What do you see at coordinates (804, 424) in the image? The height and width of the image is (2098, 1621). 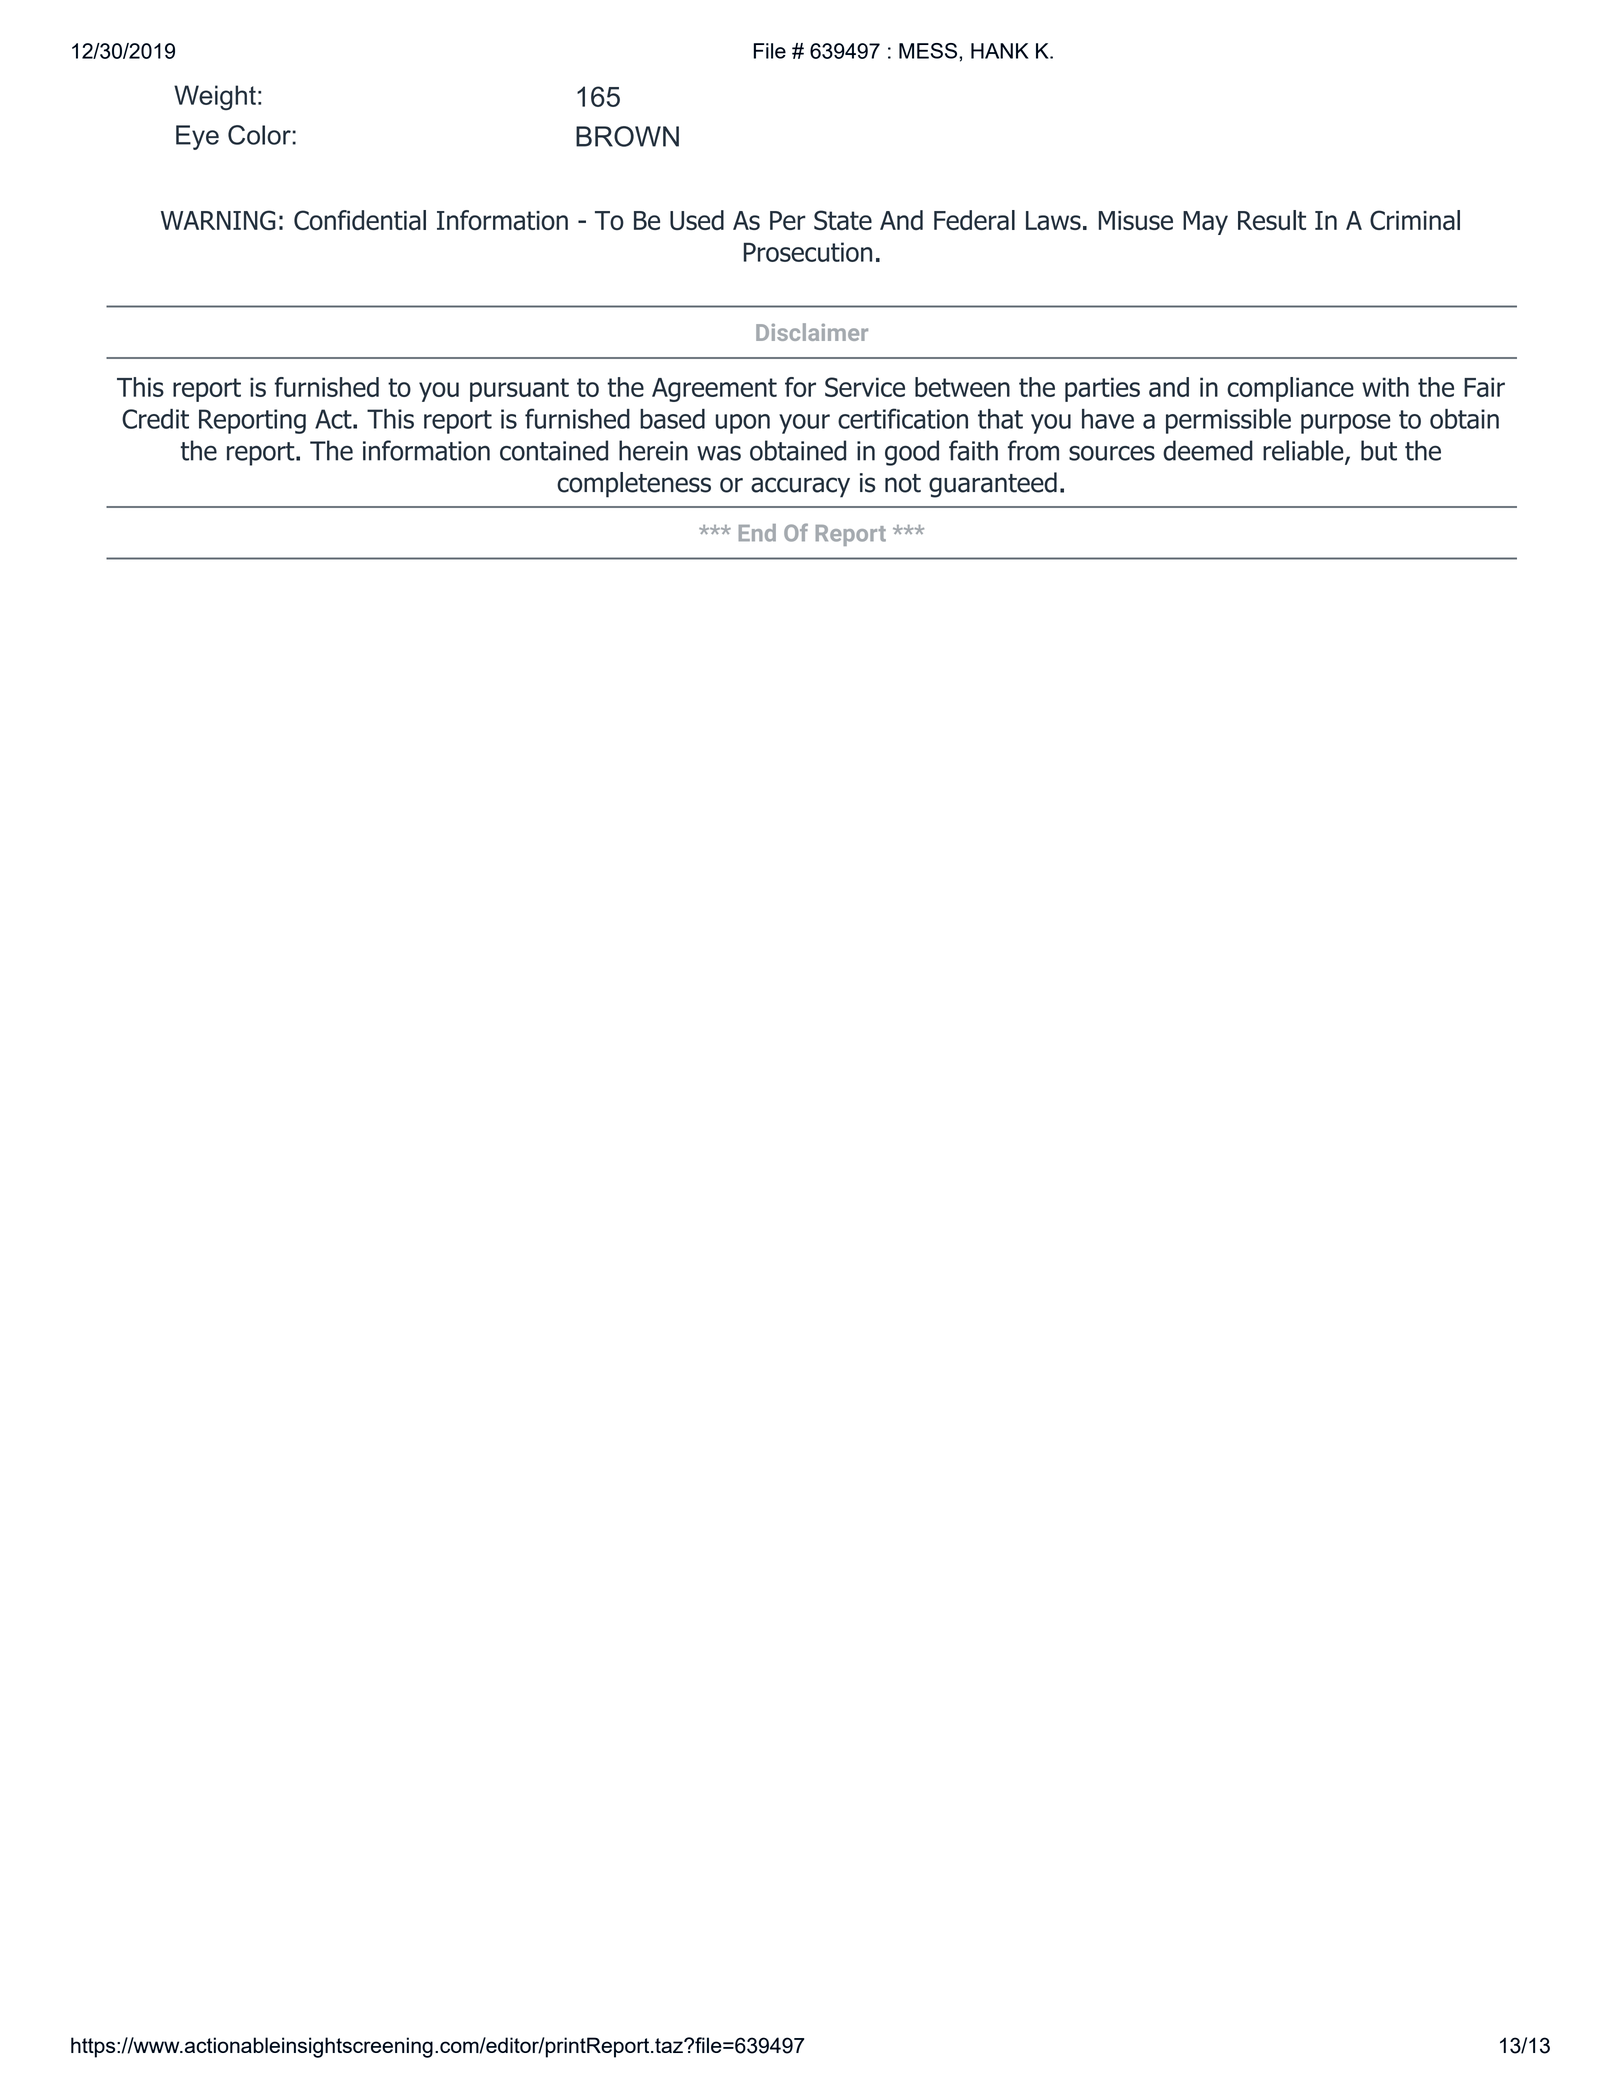 I see `your` at bounding box center [804, 424].
